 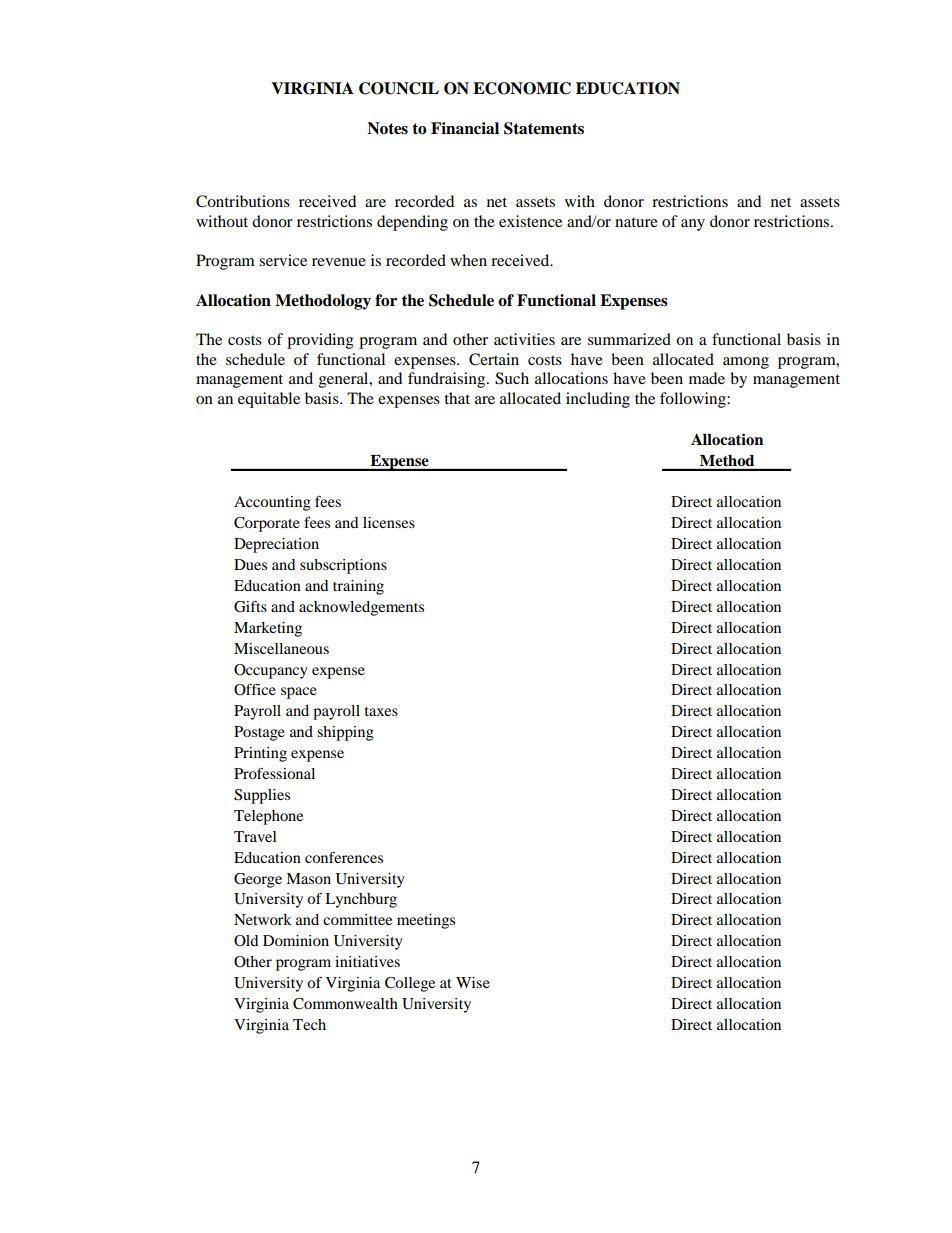 What do you see at coordinates (465, 128) in the document?
I see `Financial` at bounding box center [465, 128].
